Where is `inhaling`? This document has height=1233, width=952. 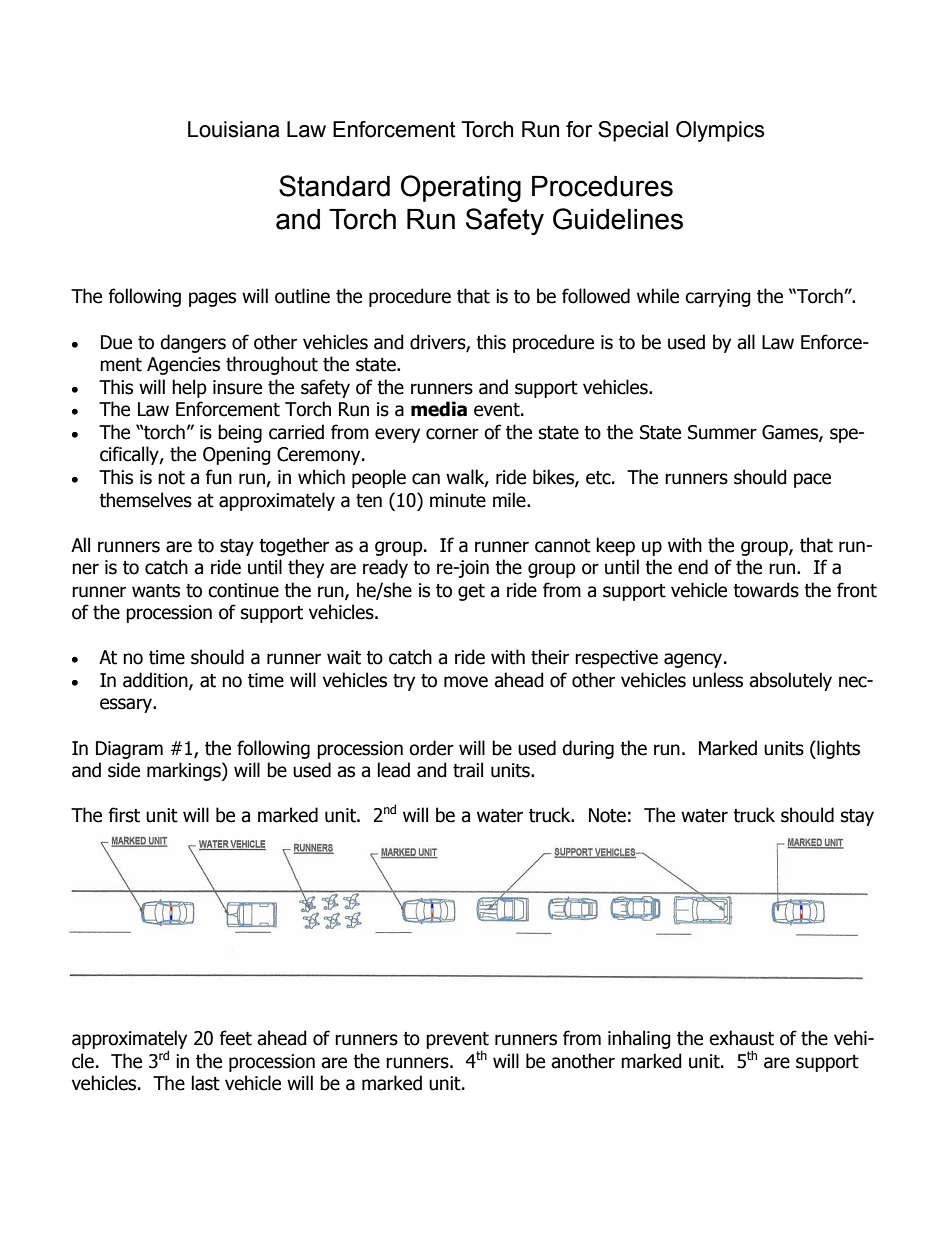
inhaling is located at coordinates (639, 1039).
